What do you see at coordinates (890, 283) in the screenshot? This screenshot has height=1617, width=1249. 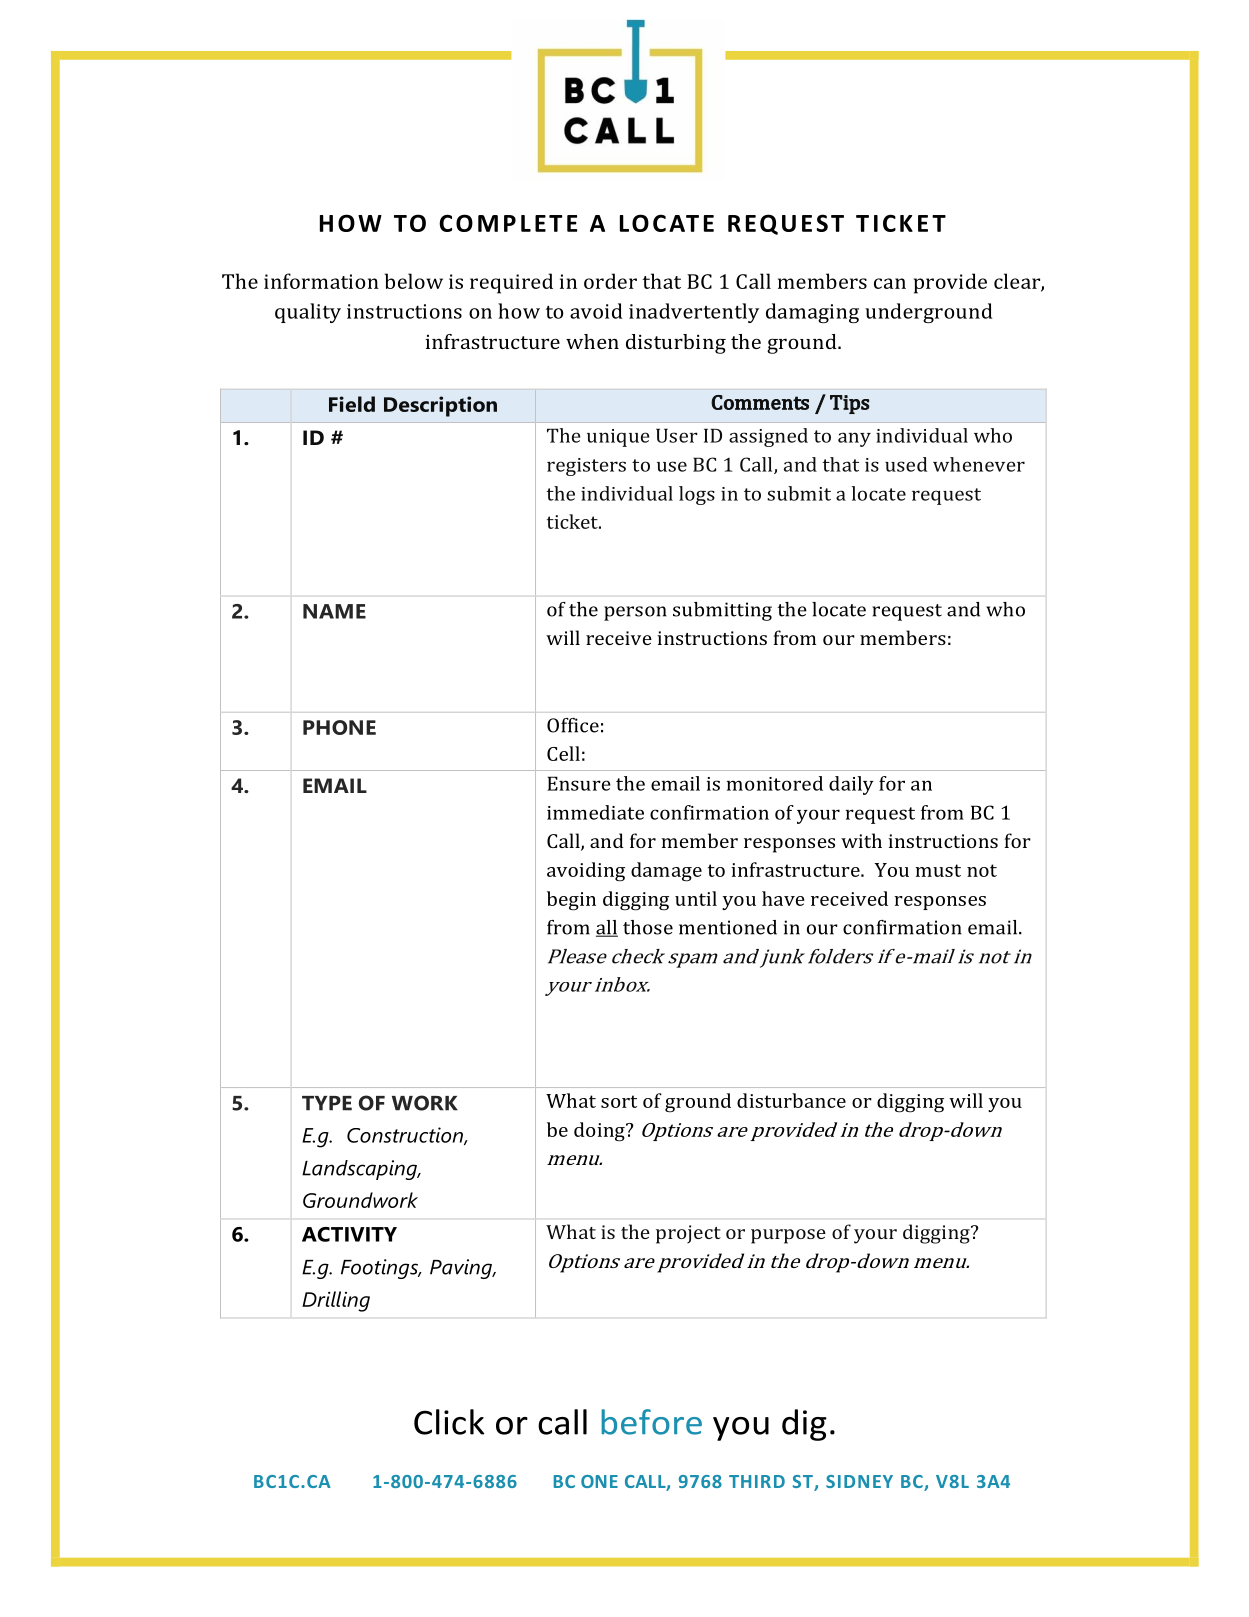 I see `can` at bounding box center [890, 283].
